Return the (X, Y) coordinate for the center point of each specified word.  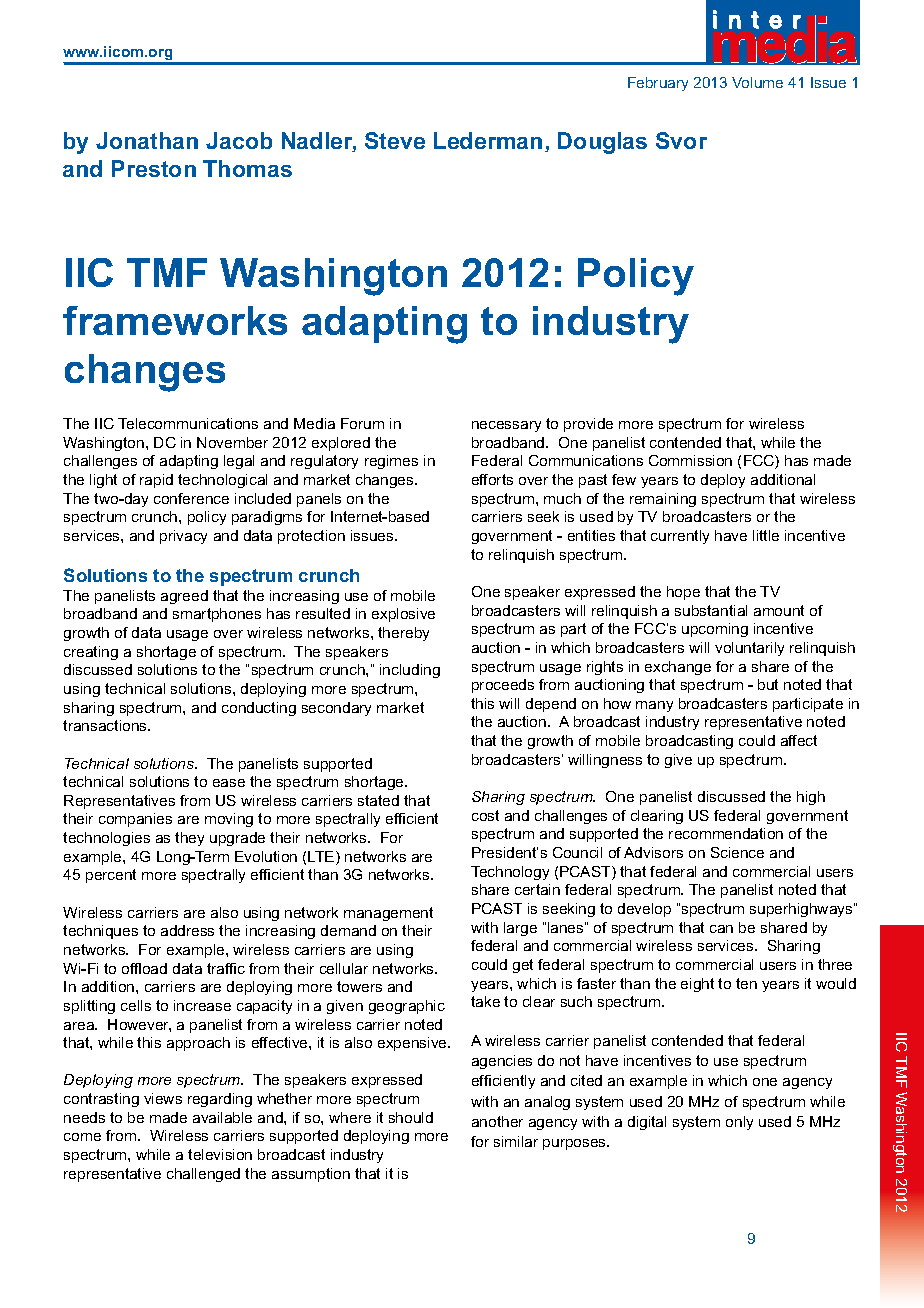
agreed (184, 597)
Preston (154, 168)
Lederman (488, 140)
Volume (757, 82)
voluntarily (749, 649)
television (220, 1154)
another (497, 1121)
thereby (403, 634)
